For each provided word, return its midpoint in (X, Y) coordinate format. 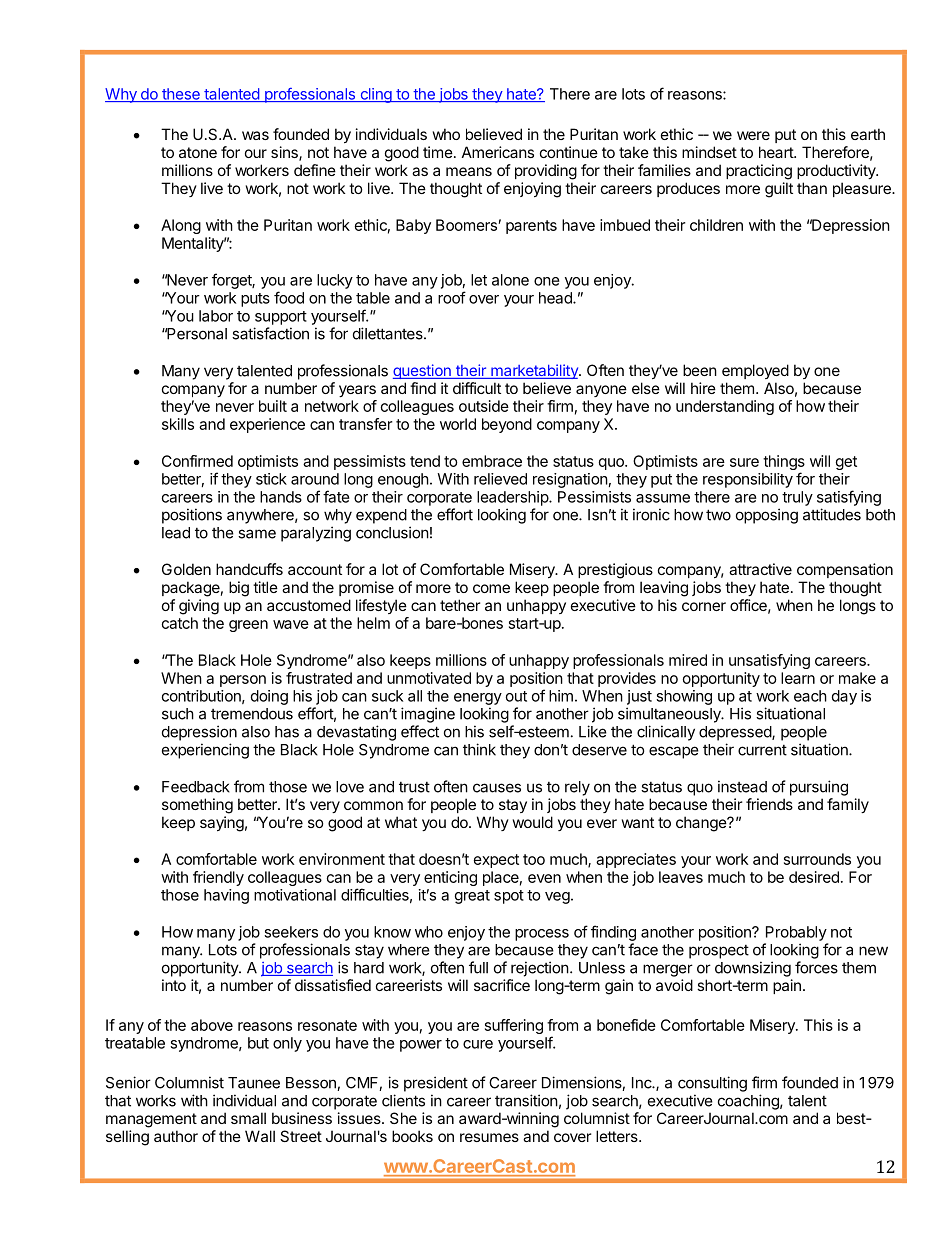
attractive (760, 569)
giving (199, 607)
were (753, 135)
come (491, 588)
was (255, 135)
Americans (498, 152)
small (248, 1118)
